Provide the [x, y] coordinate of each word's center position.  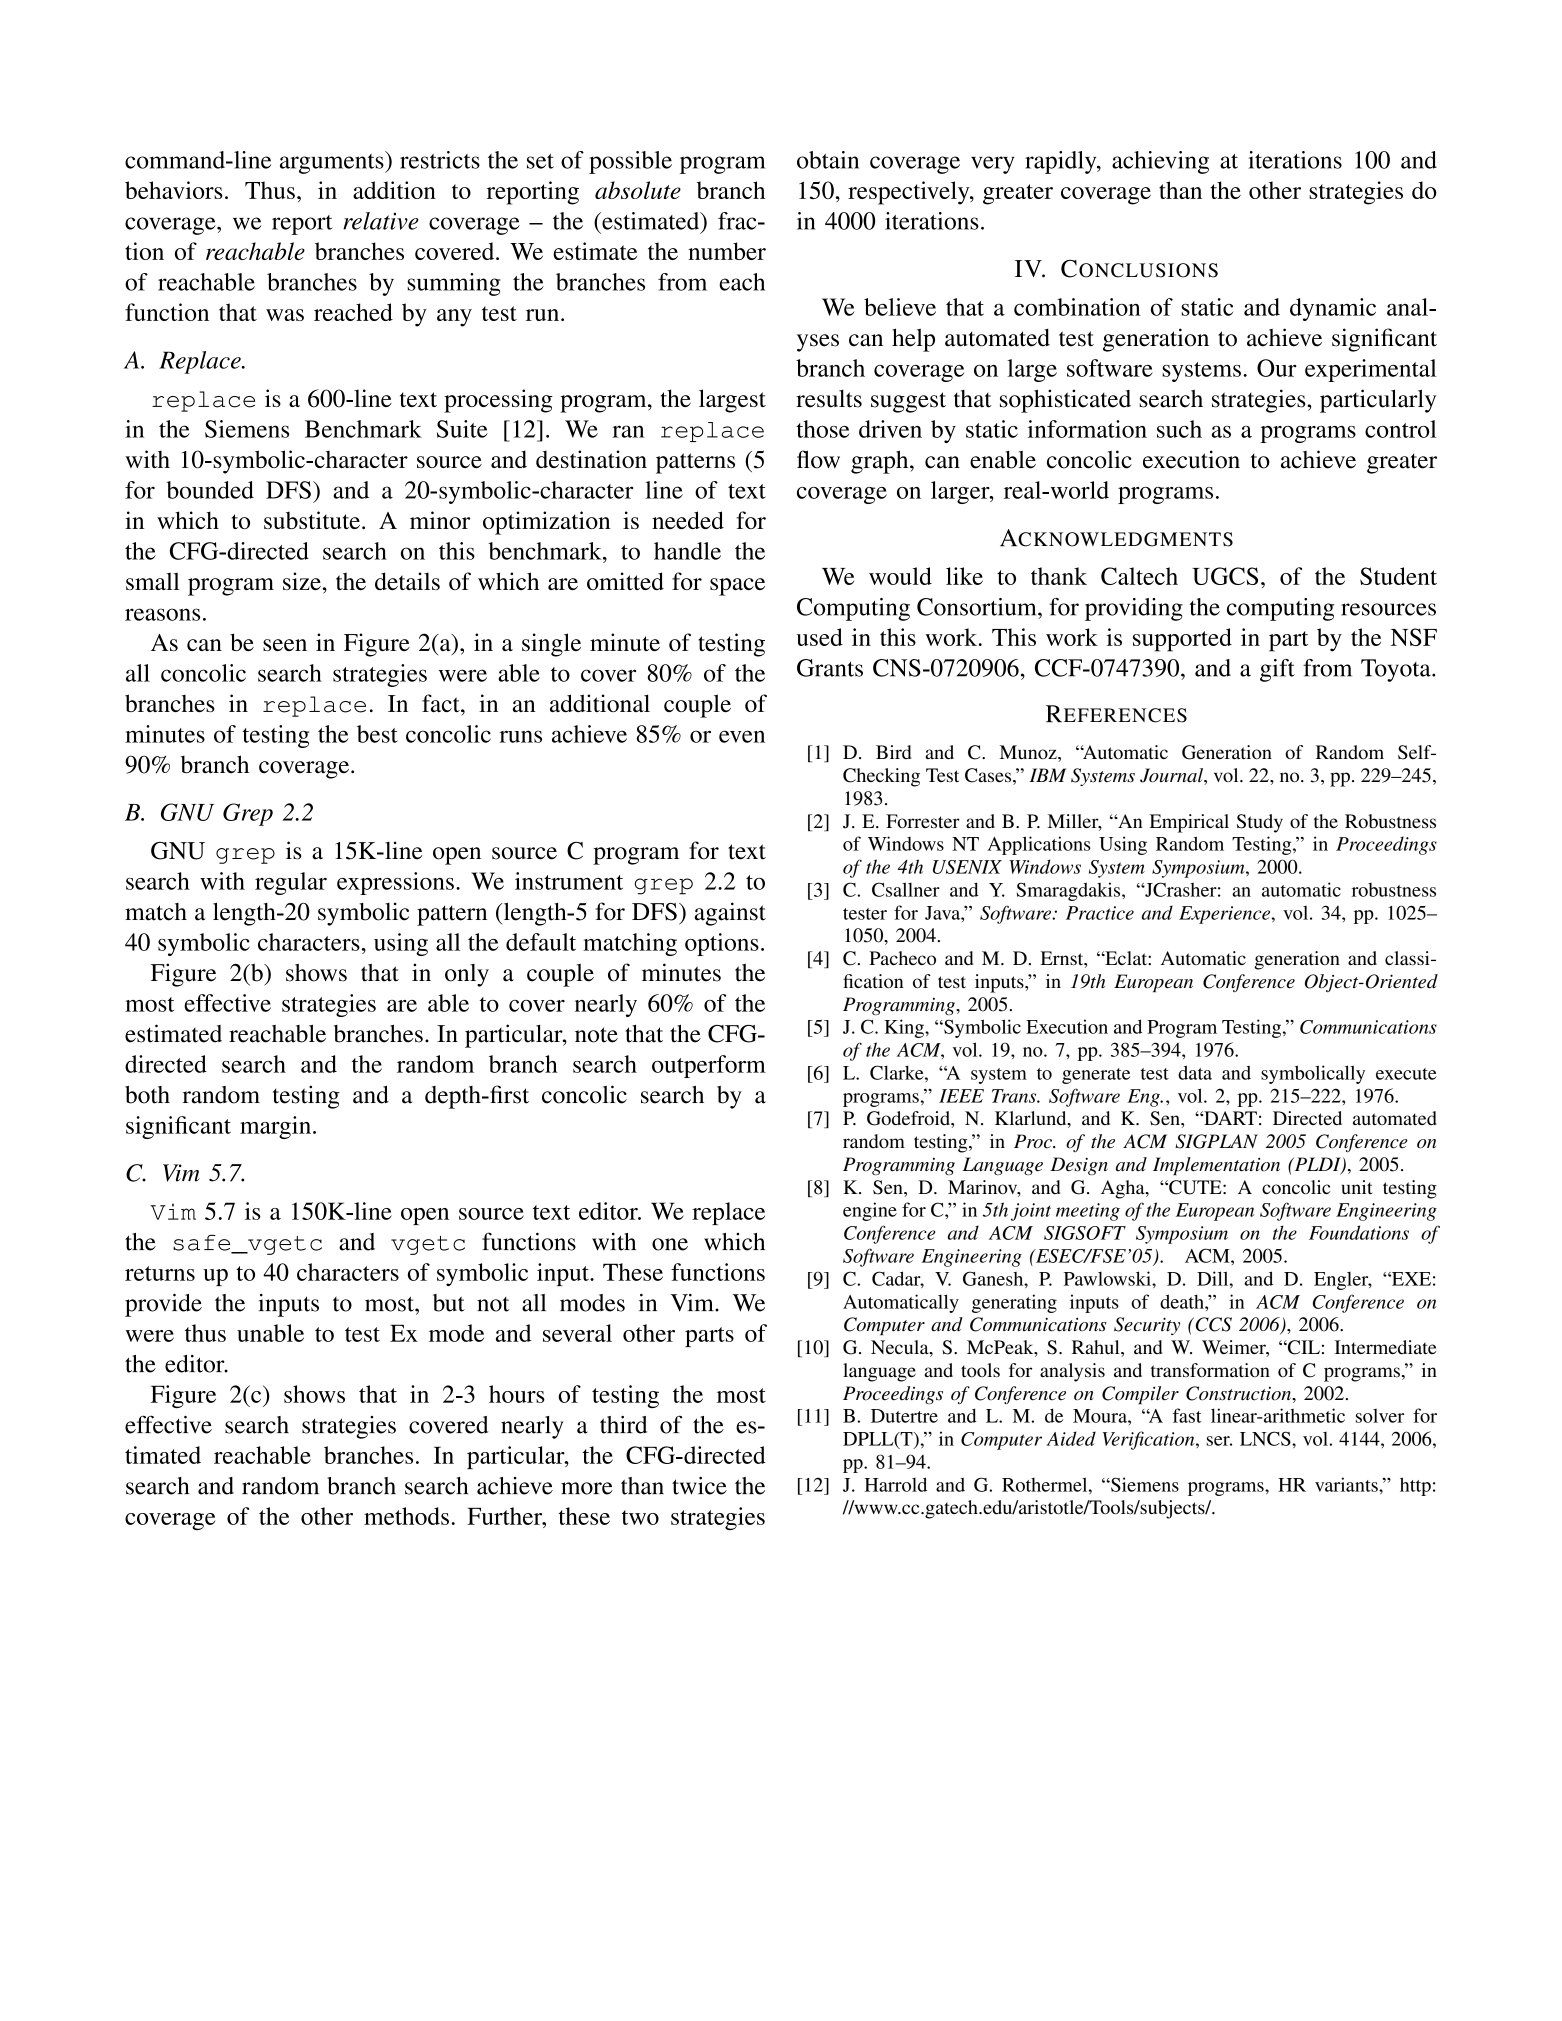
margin [275, 1127]
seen [285, 645]
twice [699, 1486]
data [1195, 1072]
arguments [333, 162]
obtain [828, 160]
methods [406, 1516]
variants [1347, 1484]
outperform [709, 1066]
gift [1277, 670]
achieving [1160, 162]
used [819, 637]
